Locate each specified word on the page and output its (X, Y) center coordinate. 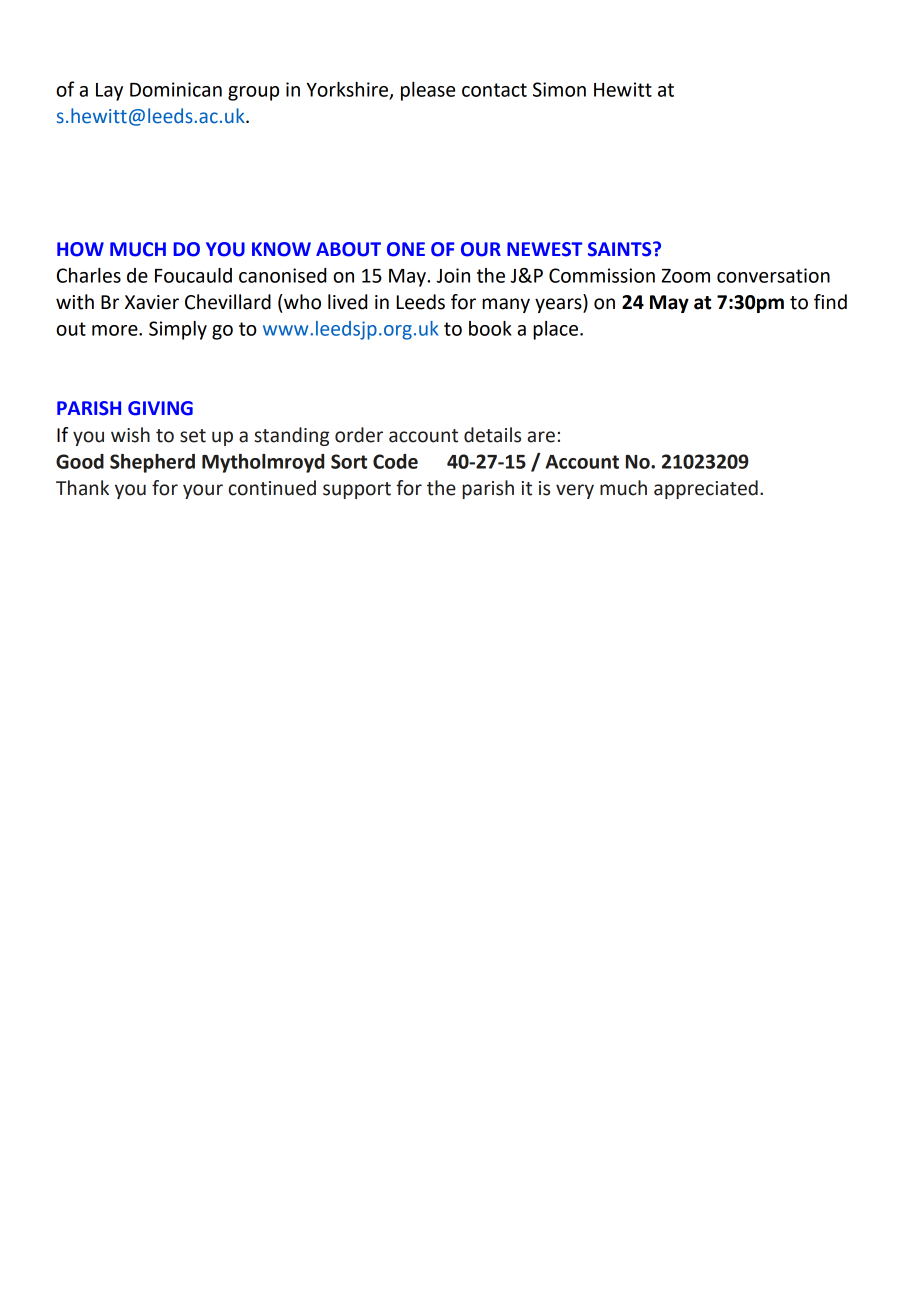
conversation (773, 275)
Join (453, 275)
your (203, 491)
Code (395, 461)
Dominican (176, 89)
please (428, 91)
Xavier (152, 302)
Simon (559, 89)
